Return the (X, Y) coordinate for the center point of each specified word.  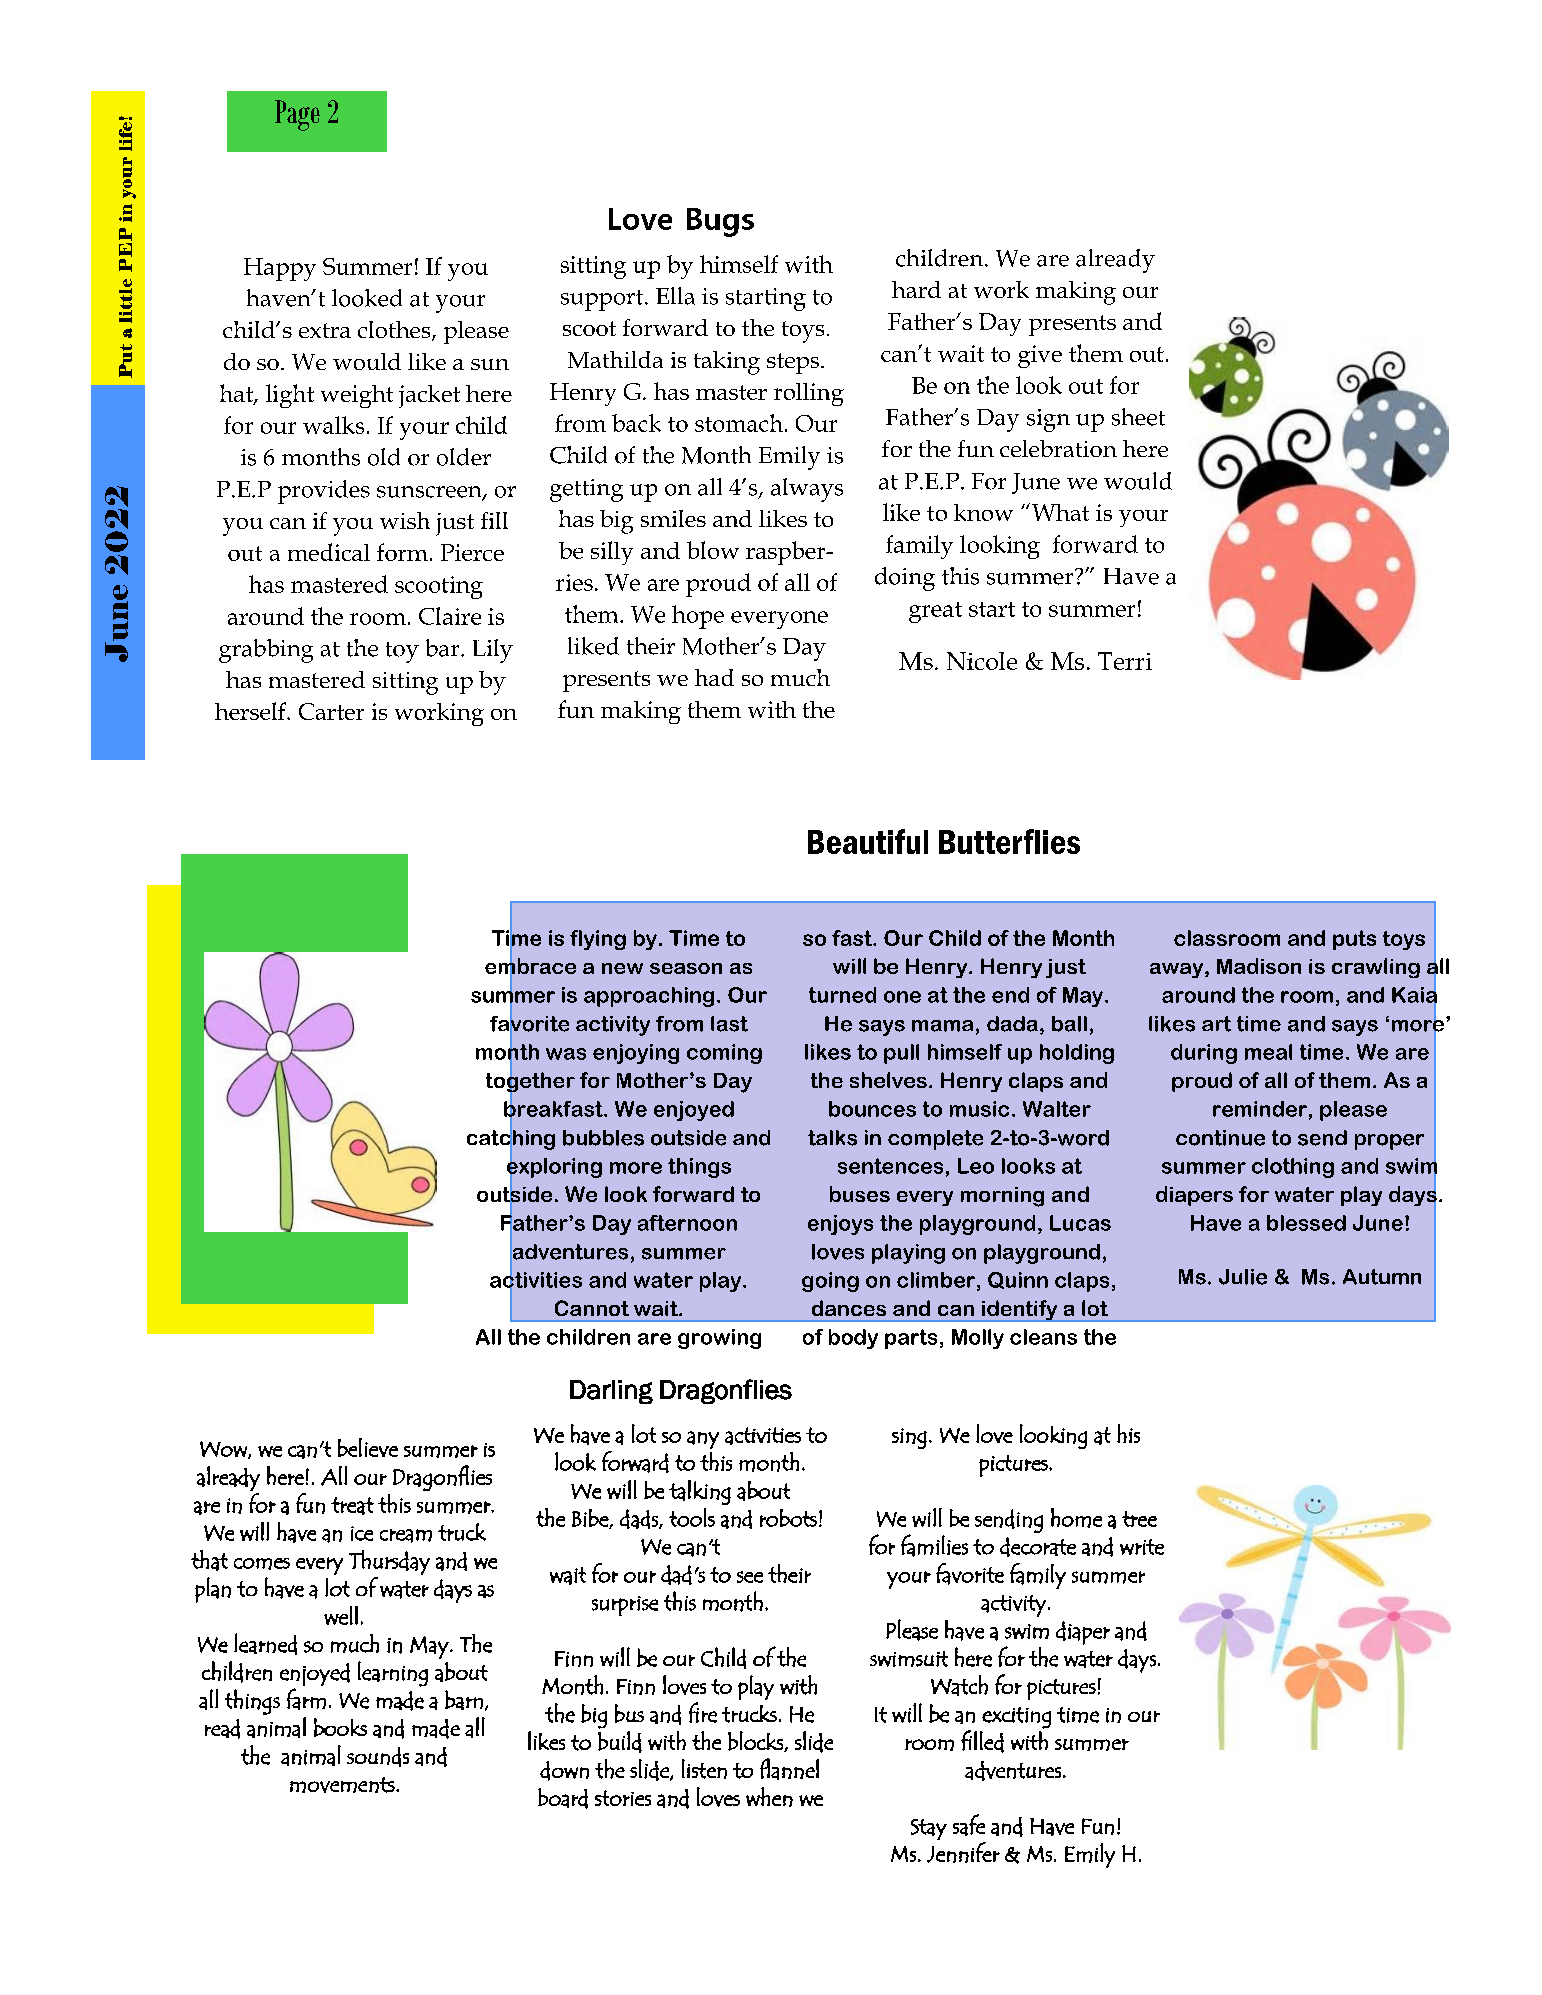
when (769, 1797)
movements (343, 1785)
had (714, 677)
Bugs (720, 222)
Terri (1125, 661)
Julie (1243, 1277)
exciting (1016, 1718)
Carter (331, 711)
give (1040, 356)
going (830, 1282)
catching (511, 1139)
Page (297, 115)
